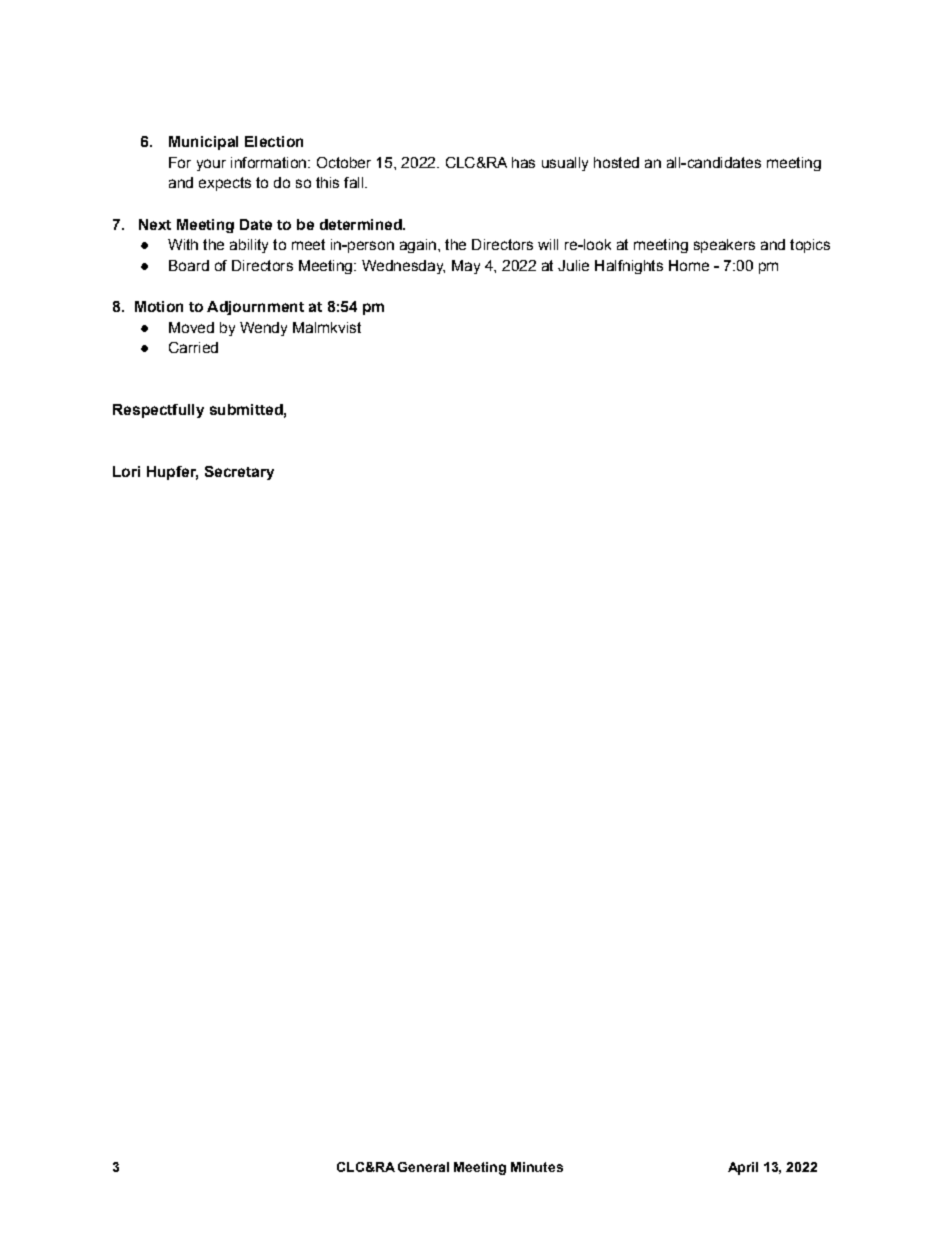 The height and width of the document is (1233, 952). I want to click on speakers, so click(724, 246).
